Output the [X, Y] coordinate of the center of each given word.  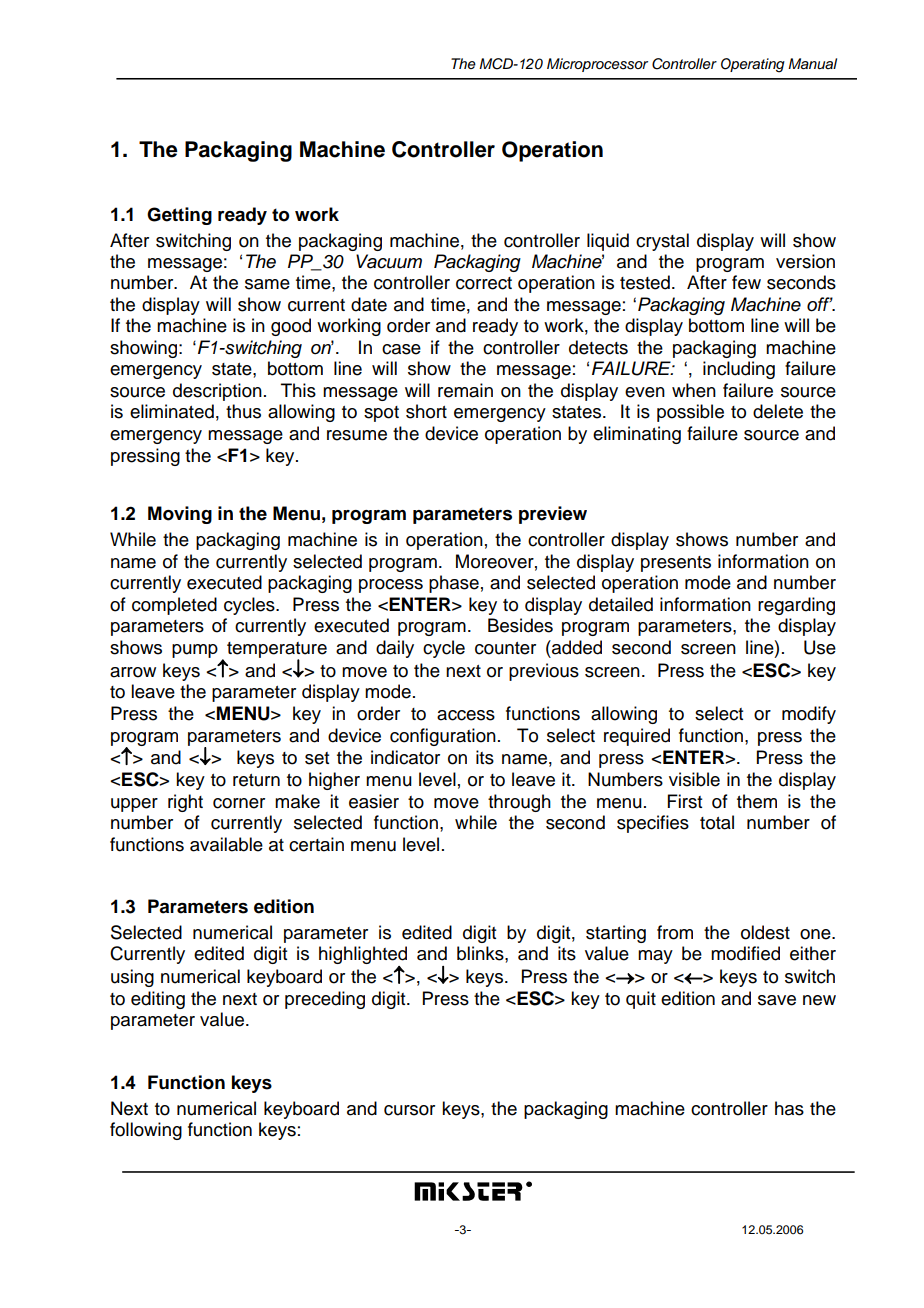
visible [694, 779]
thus [243, 411]
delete [778, 411]
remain [465, 390]
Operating [753, 65]
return [256, 780]
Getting [179, 216]
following [146, 1131]
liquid [608, 242]
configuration [443, 737]
